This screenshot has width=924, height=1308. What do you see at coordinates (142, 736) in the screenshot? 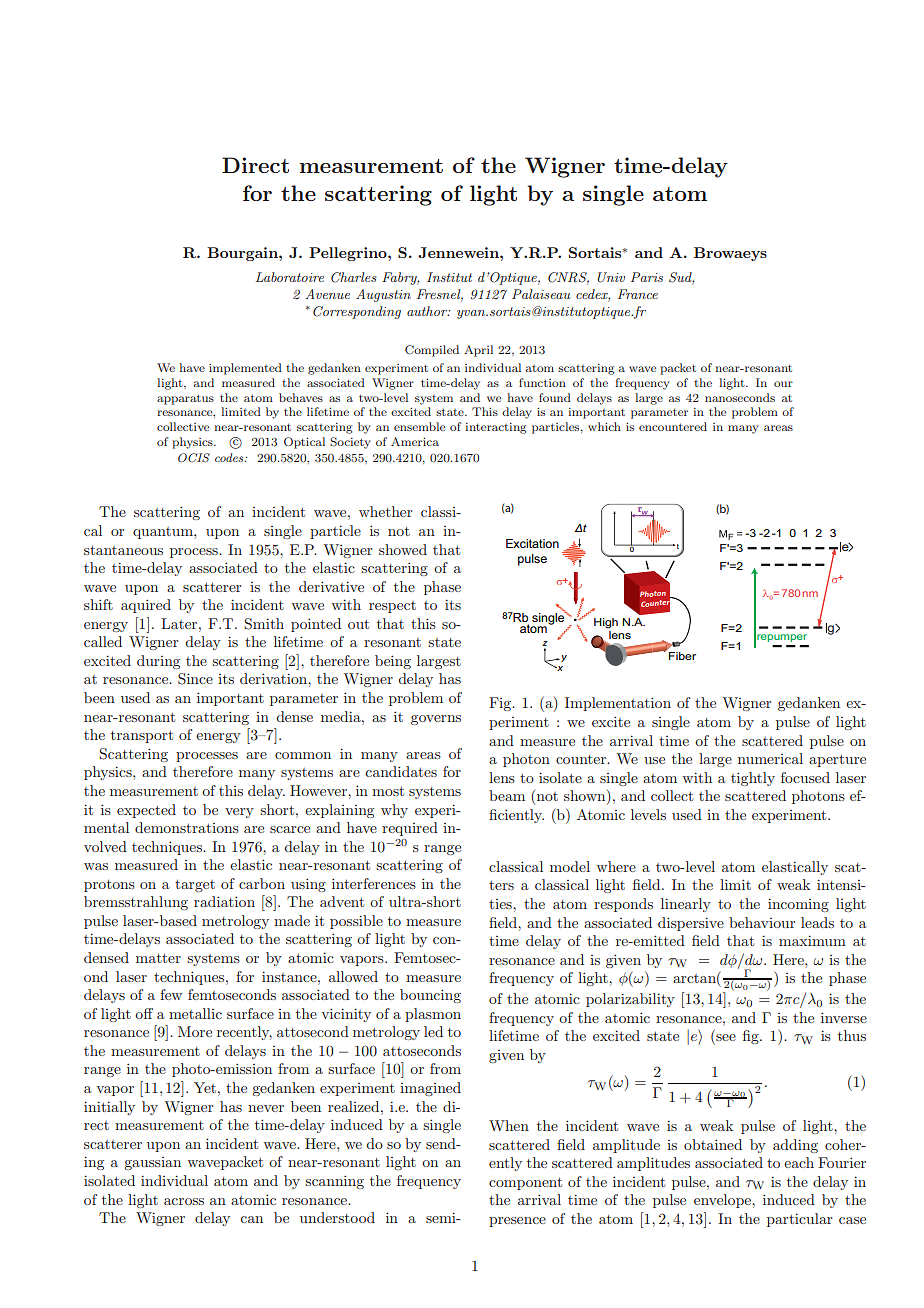
I see `transport` at bounding box center [142, 736].
